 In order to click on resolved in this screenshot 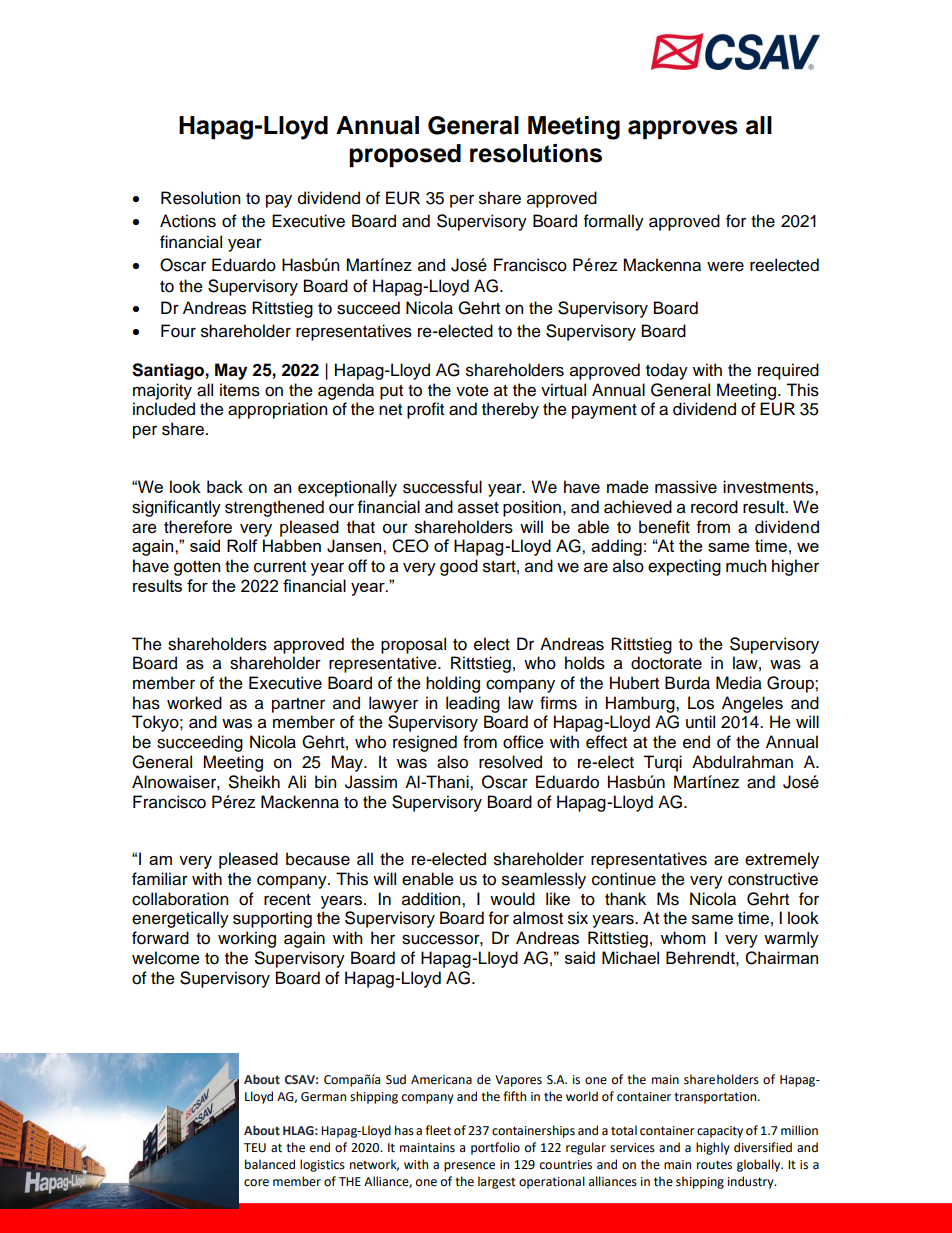, I will do `click(510, 762)`.
